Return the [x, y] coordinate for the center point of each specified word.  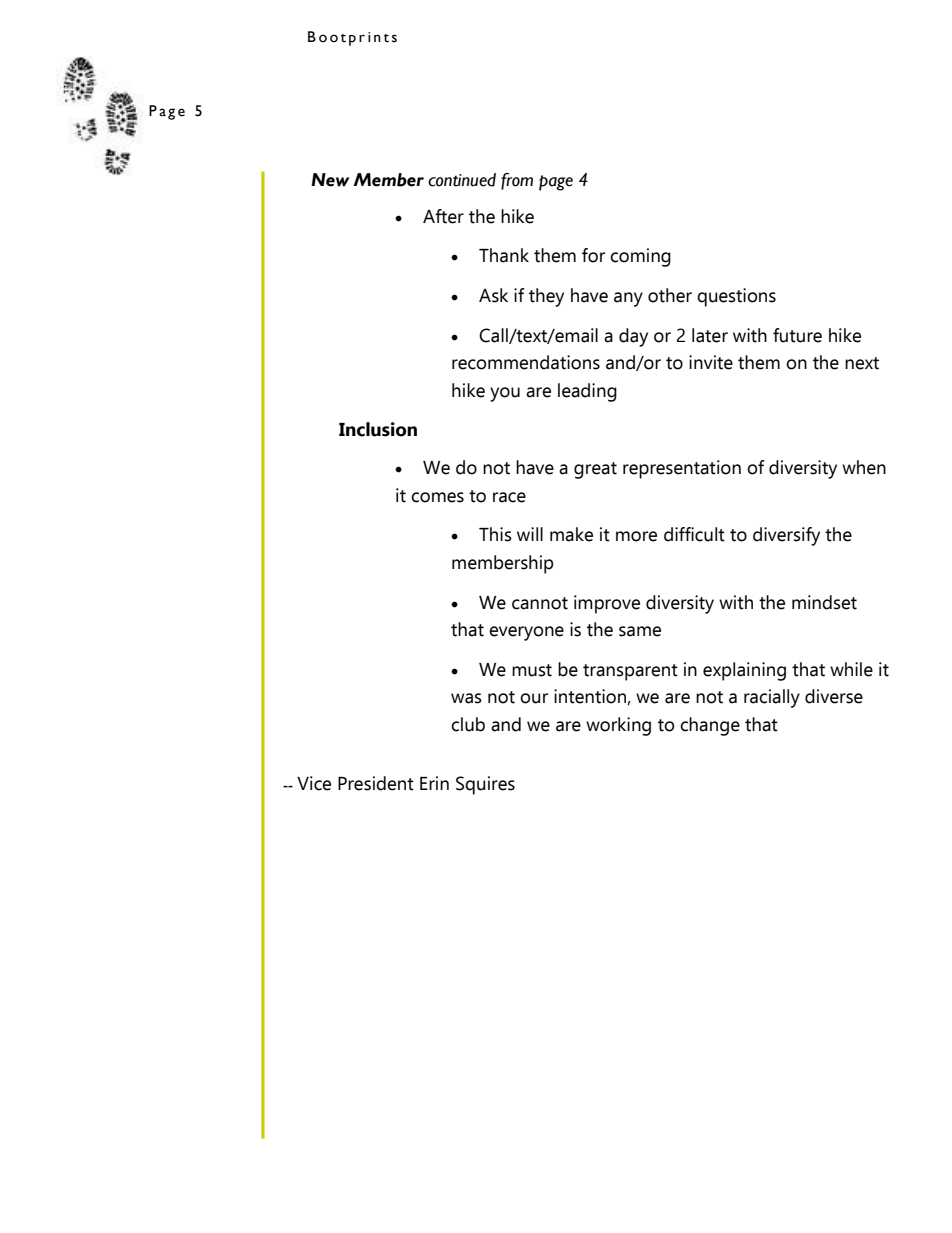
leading [587, 392]
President [376, 783]
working [618, 726]
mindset [824, 602]
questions [736, 297]
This [495, 534]
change [710, 726]
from [517, 181]
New [330, 180]
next [862, 363]
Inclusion [378, 429]
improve [607, 604]
